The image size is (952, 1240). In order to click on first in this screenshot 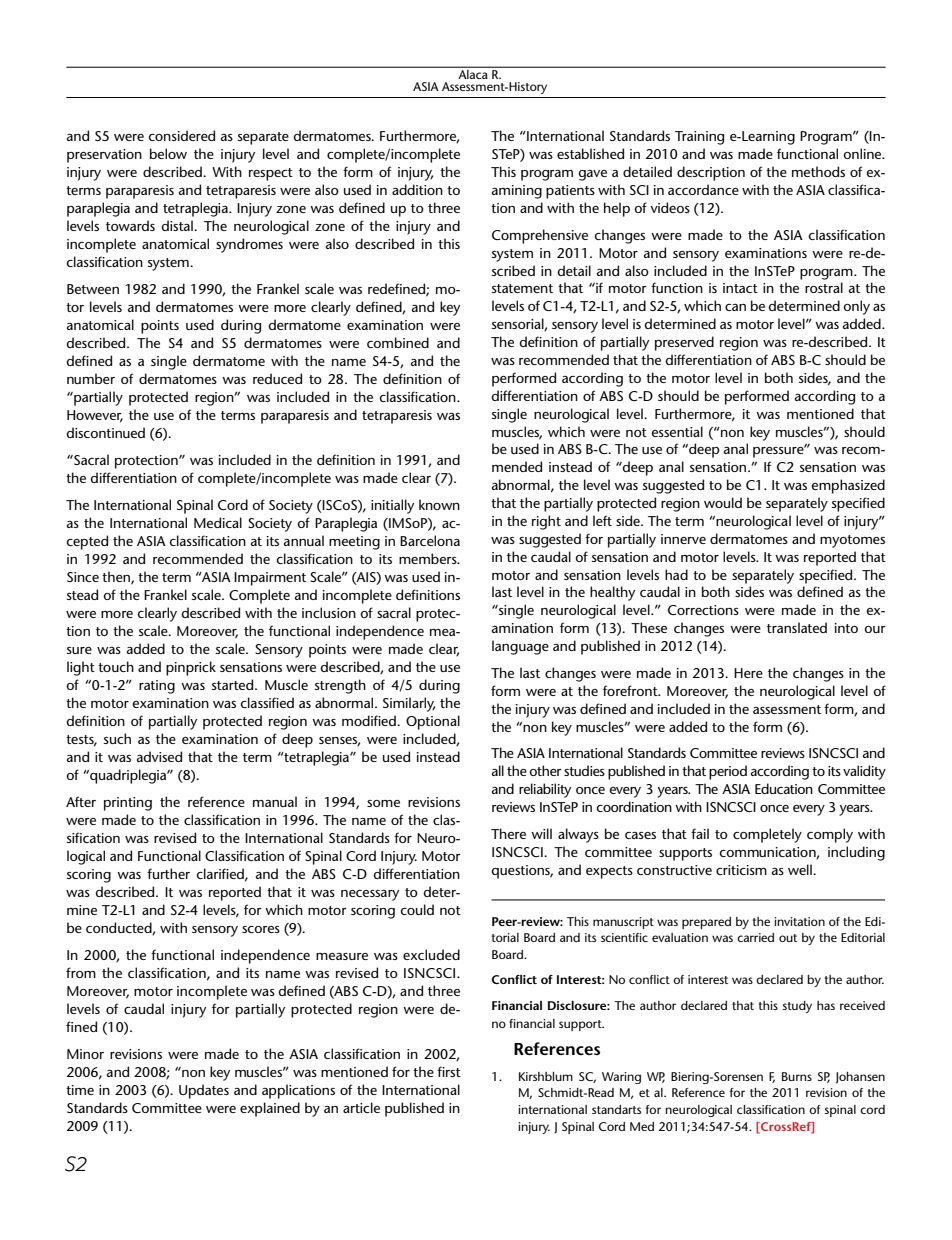, I will do `click(449, 1071)`.
